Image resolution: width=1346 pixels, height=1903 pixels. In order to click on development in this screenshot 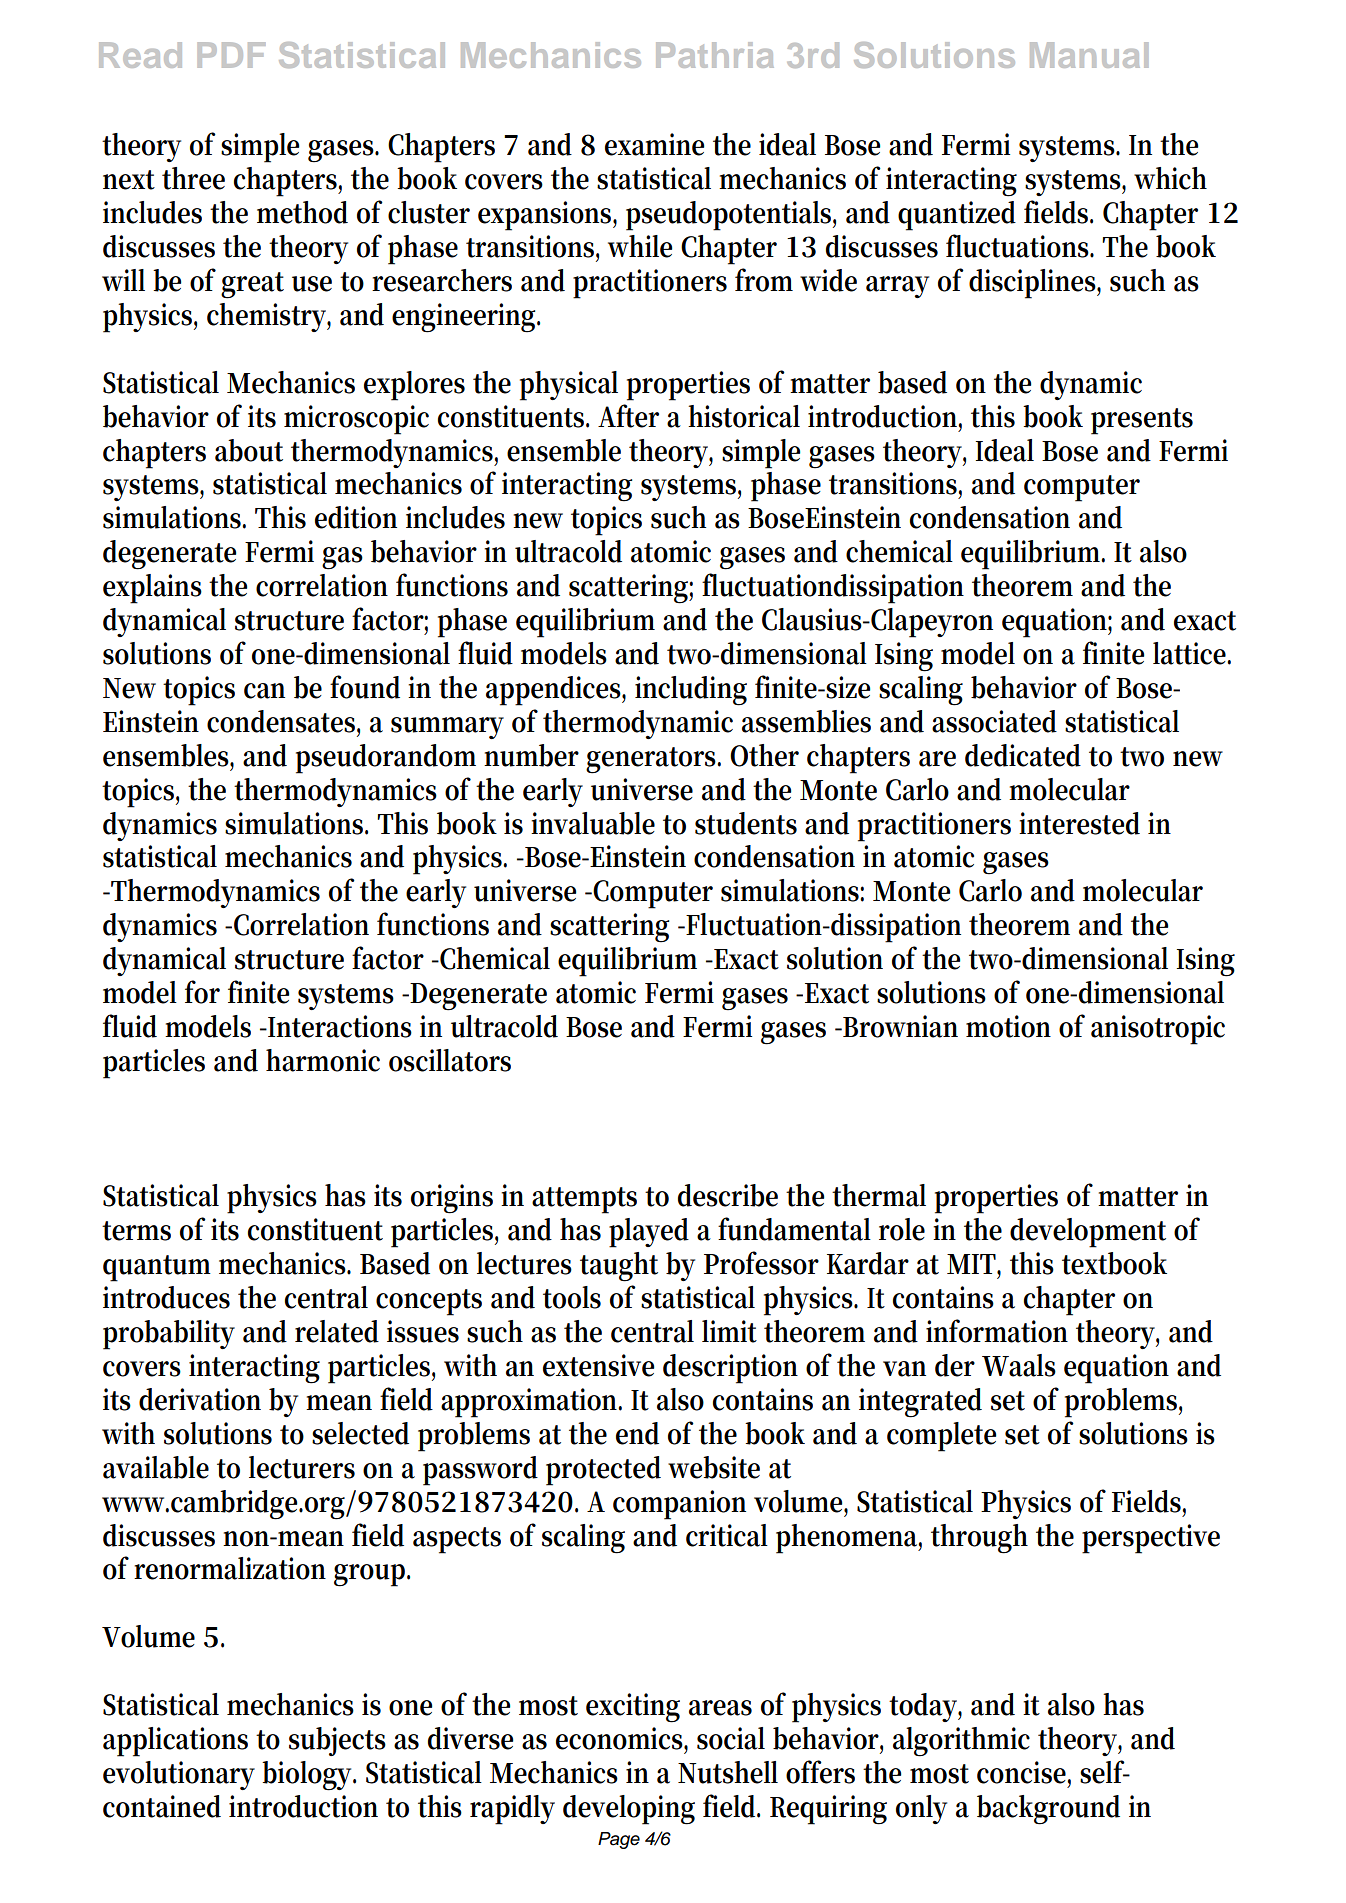, I will do `click(1088, 1233)`.
